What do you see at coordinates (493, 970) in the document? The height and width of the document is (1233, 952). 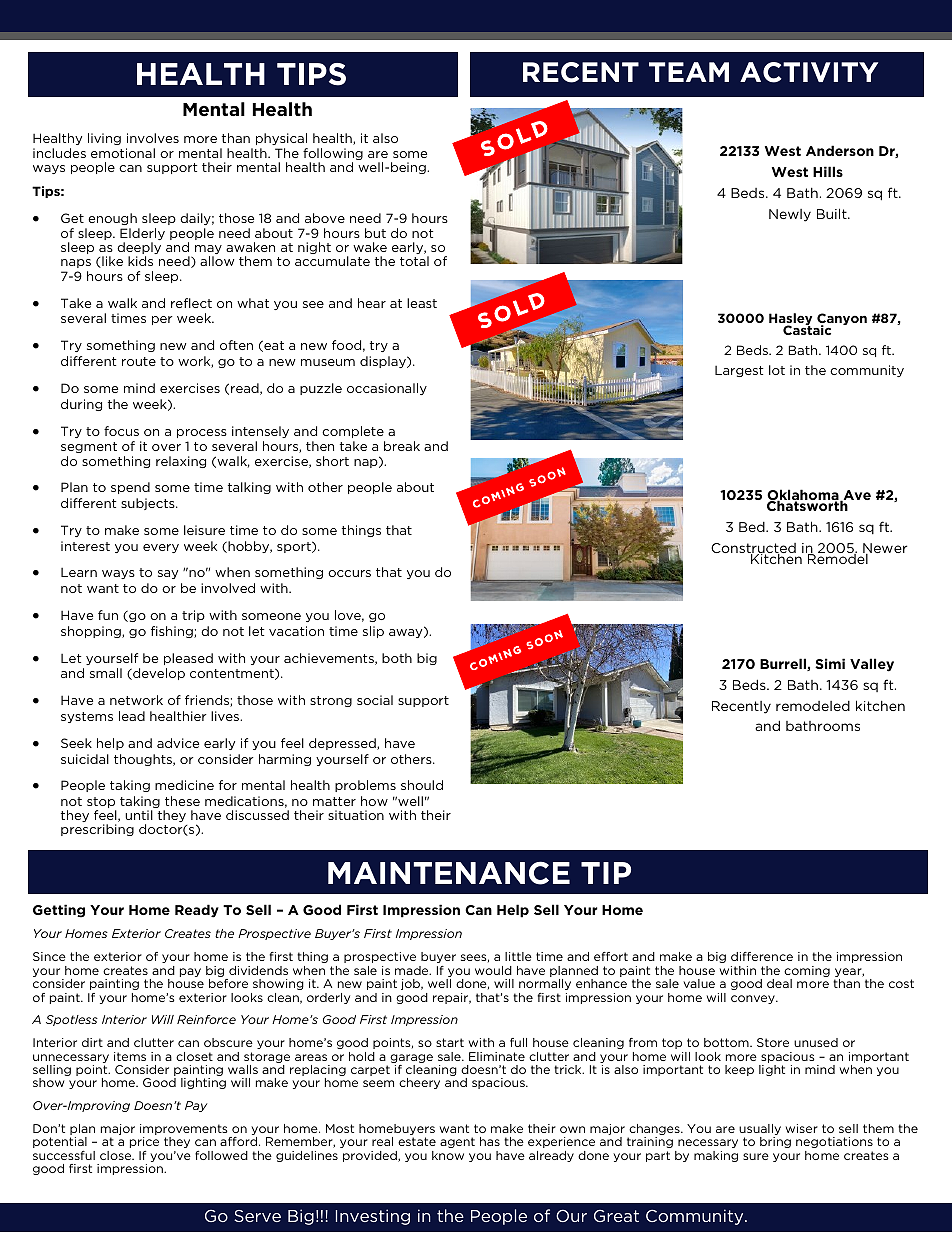 I see `would` at bounding box center [493, 970].
